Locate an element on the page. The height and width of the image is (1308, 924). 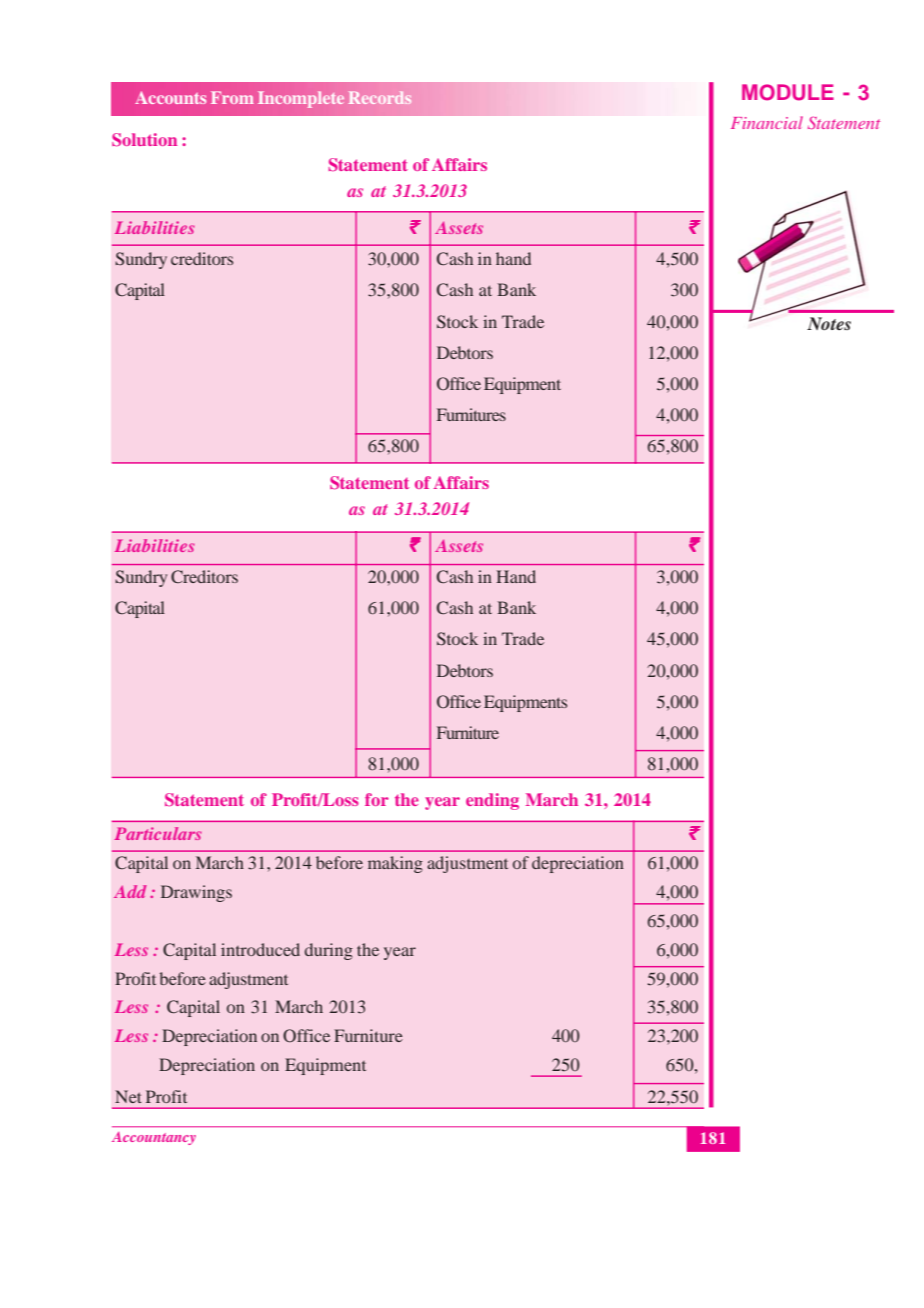
introduced is located at coordinates (260, 949).
